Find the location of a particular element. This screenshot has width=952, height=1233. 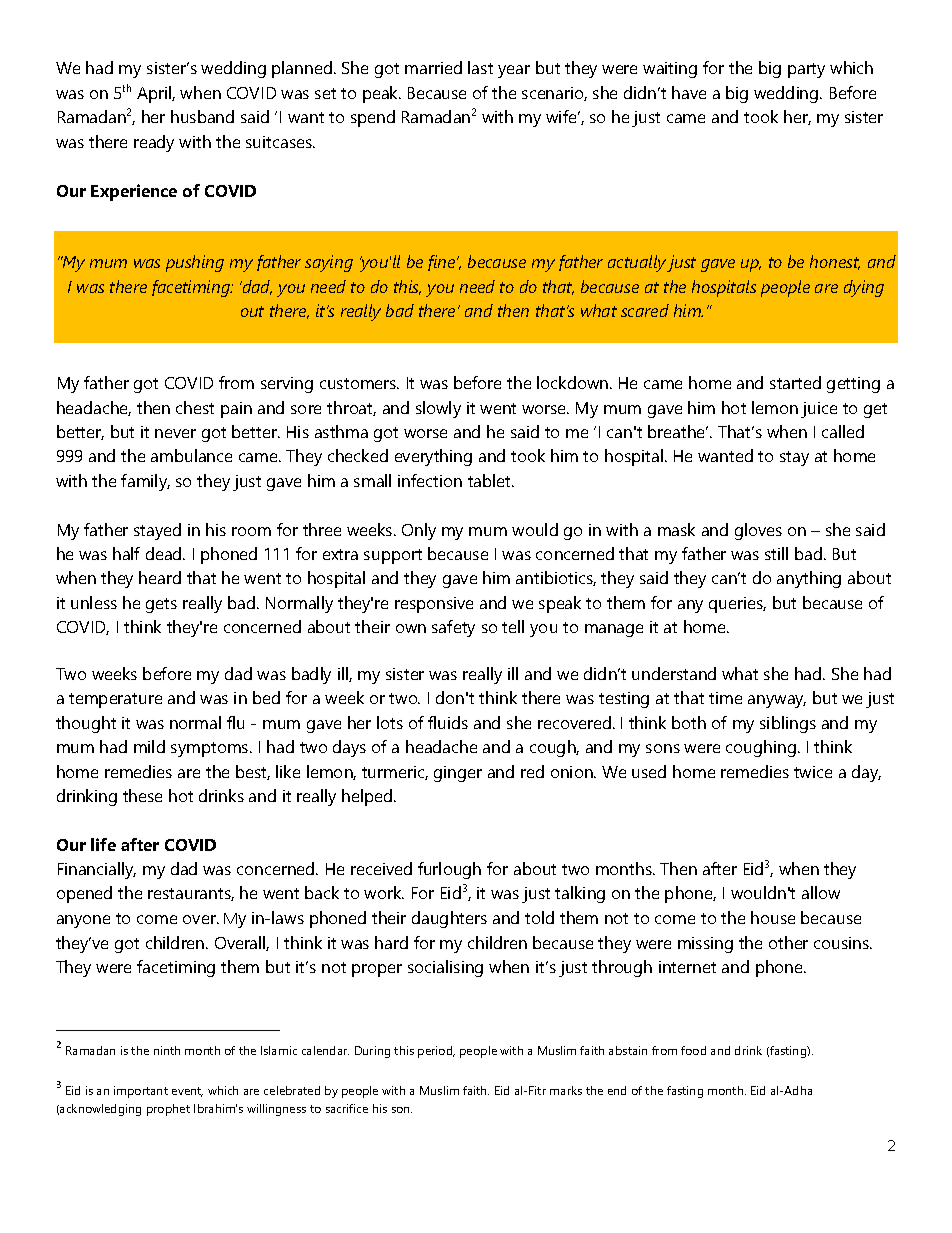

juice is located at coordinates (819, 410).
